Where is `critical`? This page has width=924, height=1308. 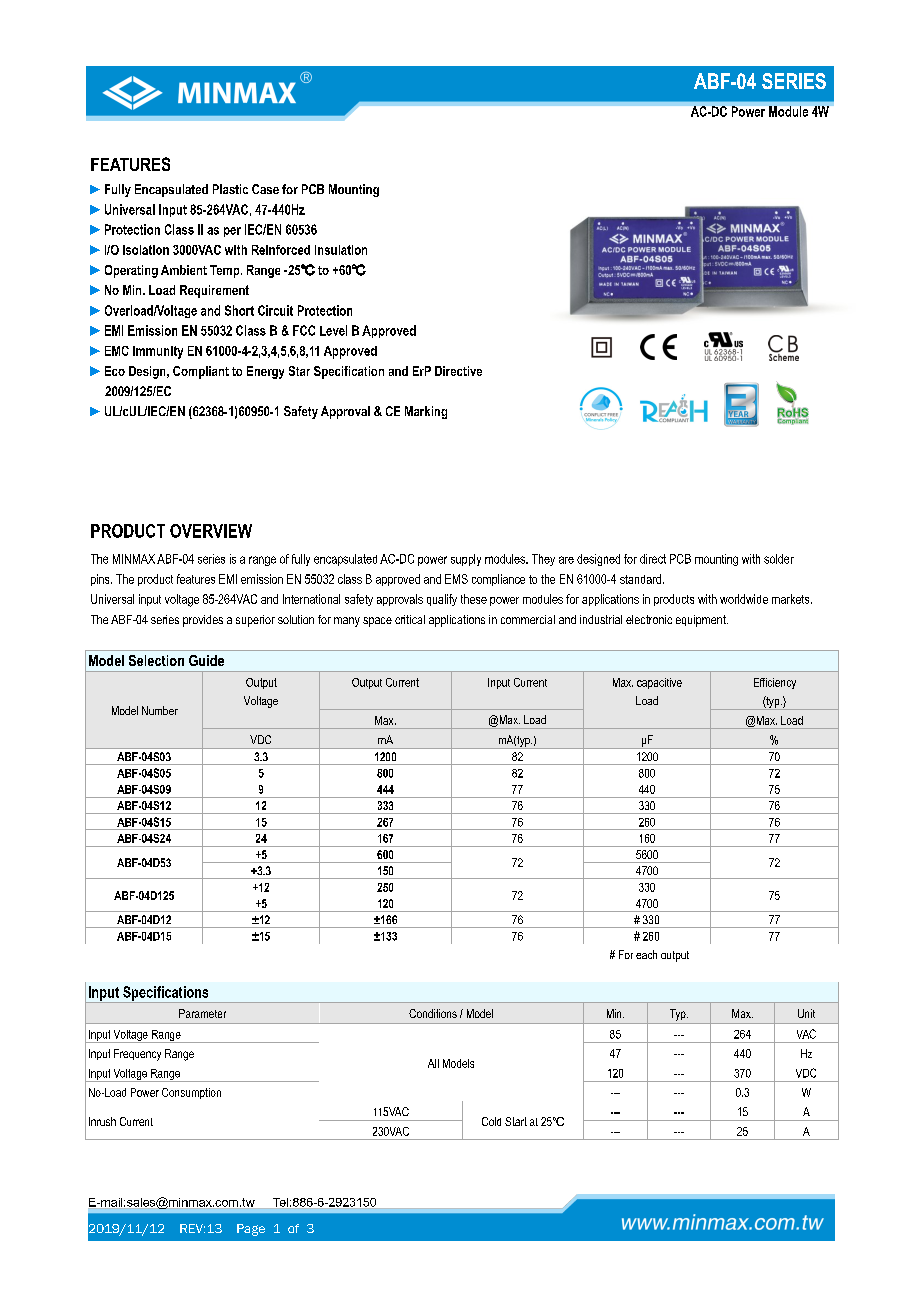
critical is located at coordinates (410, 619).
